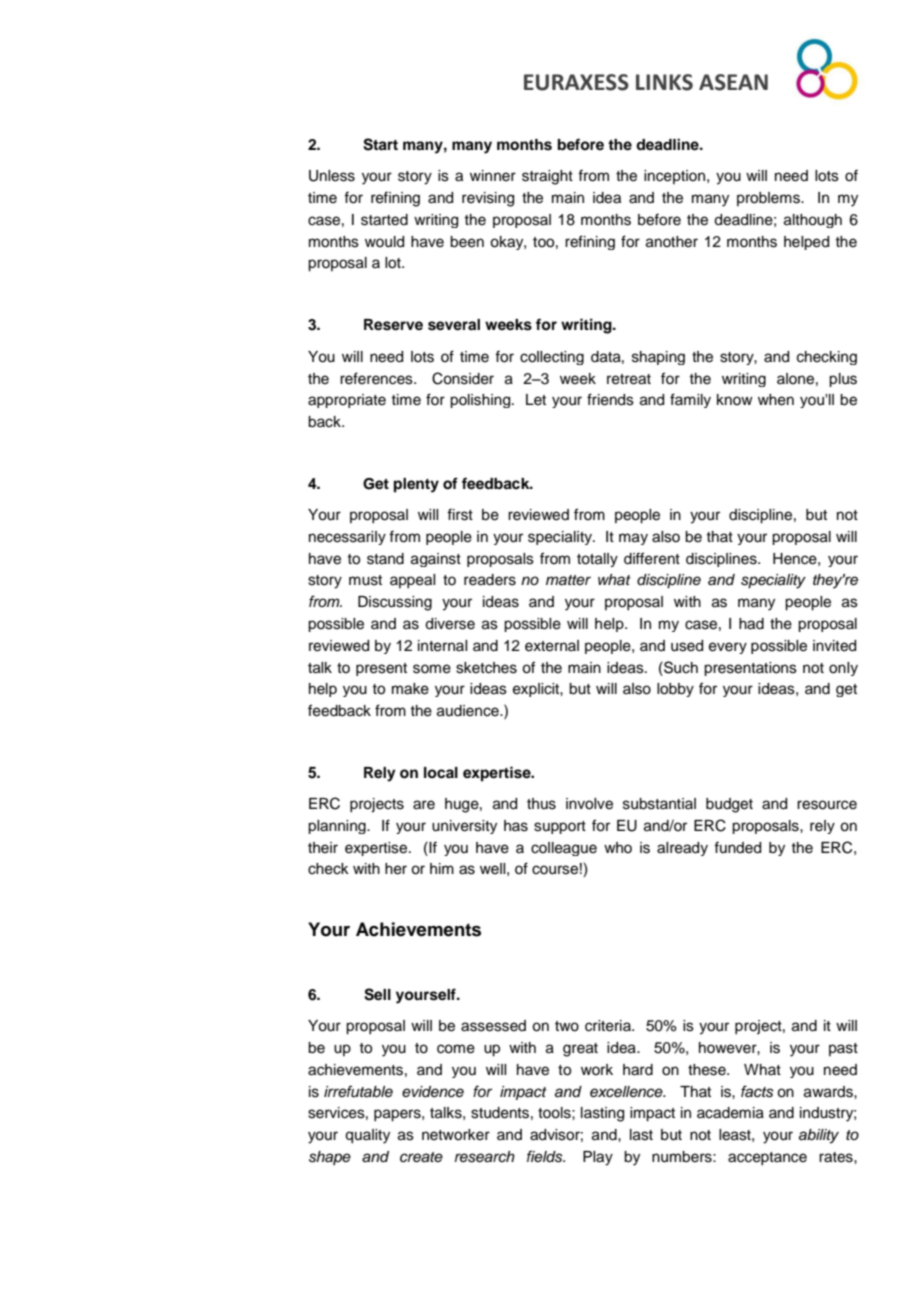  I want to click on straight, so click(547, 177).
